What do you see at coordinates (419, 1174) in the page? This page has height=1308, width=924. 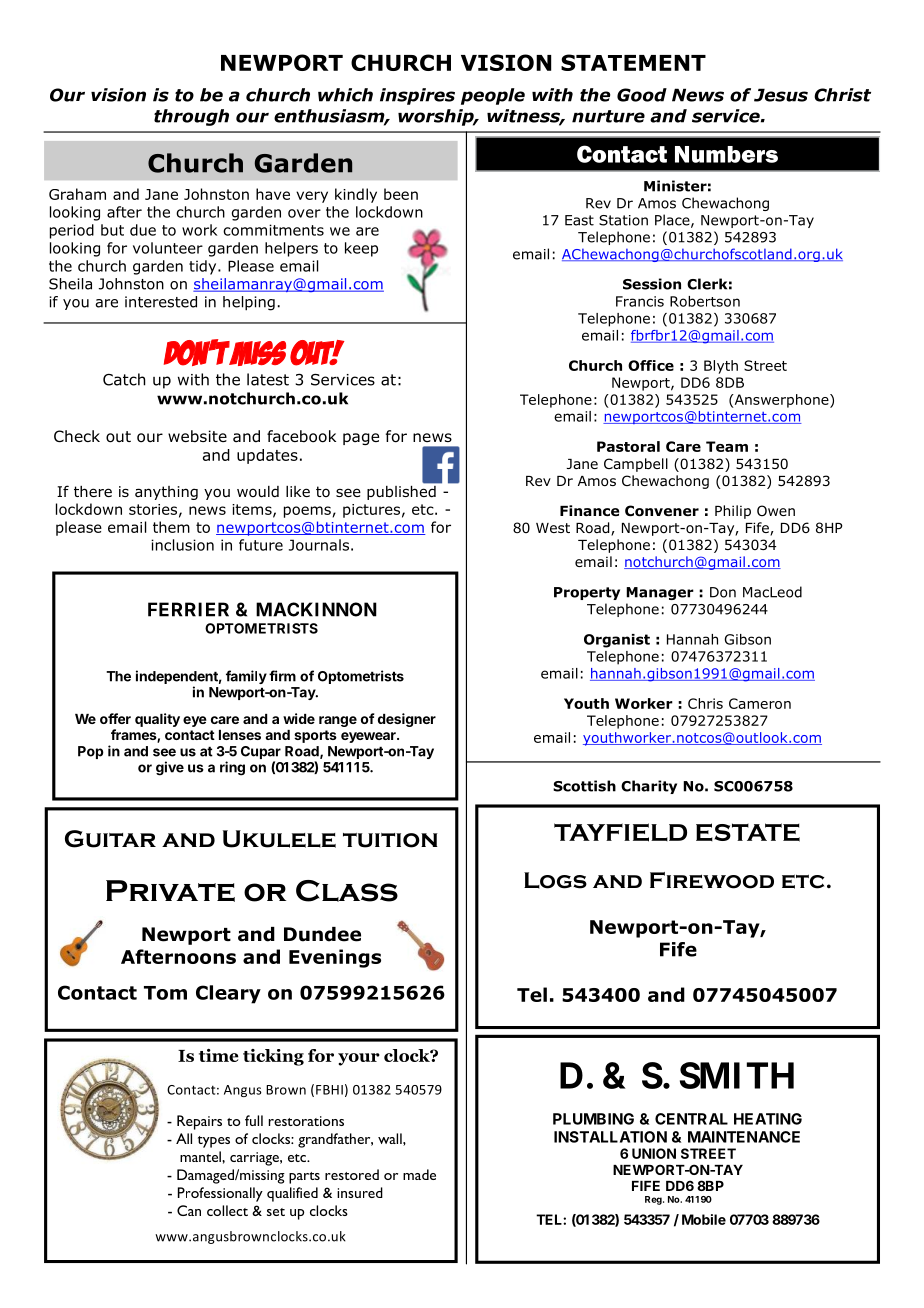 I see `made` at bounding box center [419, 1174].
